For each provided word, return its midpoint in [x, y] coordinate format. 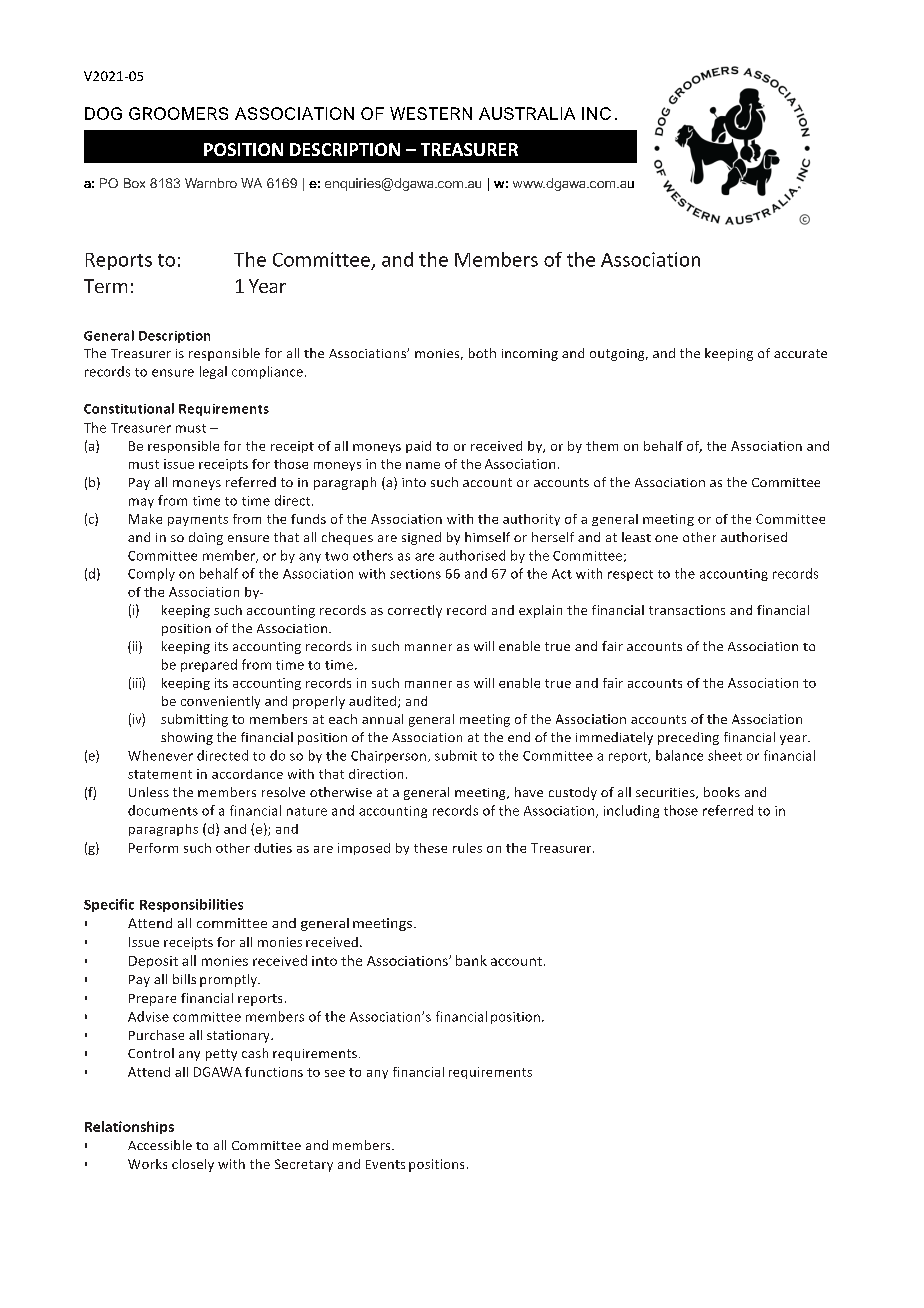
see [335, 1073]
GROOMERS [178, 113]
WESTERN [431, 113]
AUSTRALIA [527, 113]
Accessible [160, 1145]
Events [385, 1164]
